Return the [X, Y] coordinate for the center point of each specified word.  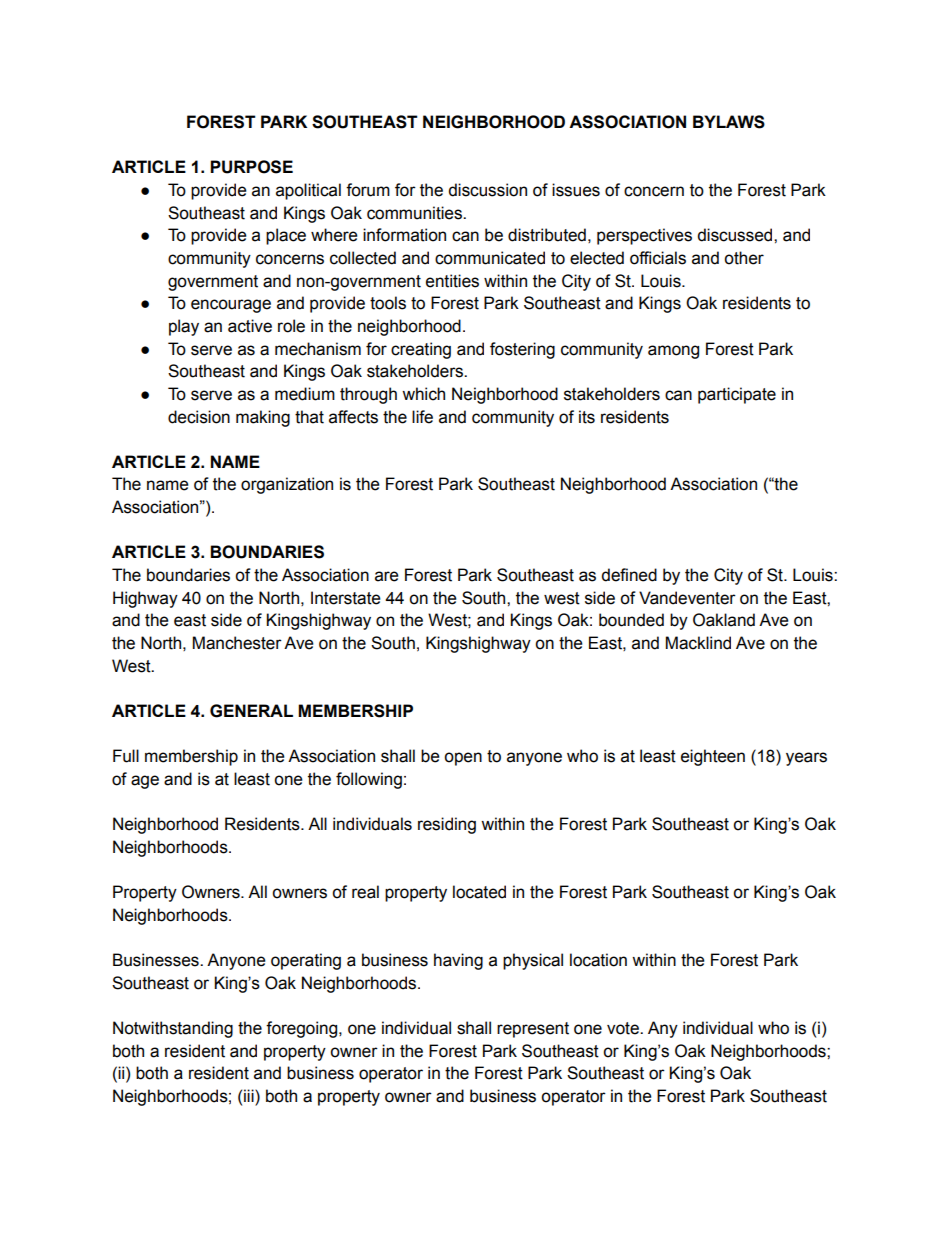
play [184, 327]
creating [421, 350]
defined [629, 575]
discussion [487, 190]
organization [287, 485]
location [598, 960]
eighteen [713, 757]
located [479, 892]
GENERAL [251, 711]
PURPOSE [251, 167]
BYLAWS [729, 122]
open [463, 759]
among [673, 352]
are [387, 576]
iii [250, 1095]
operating [306, 961]
